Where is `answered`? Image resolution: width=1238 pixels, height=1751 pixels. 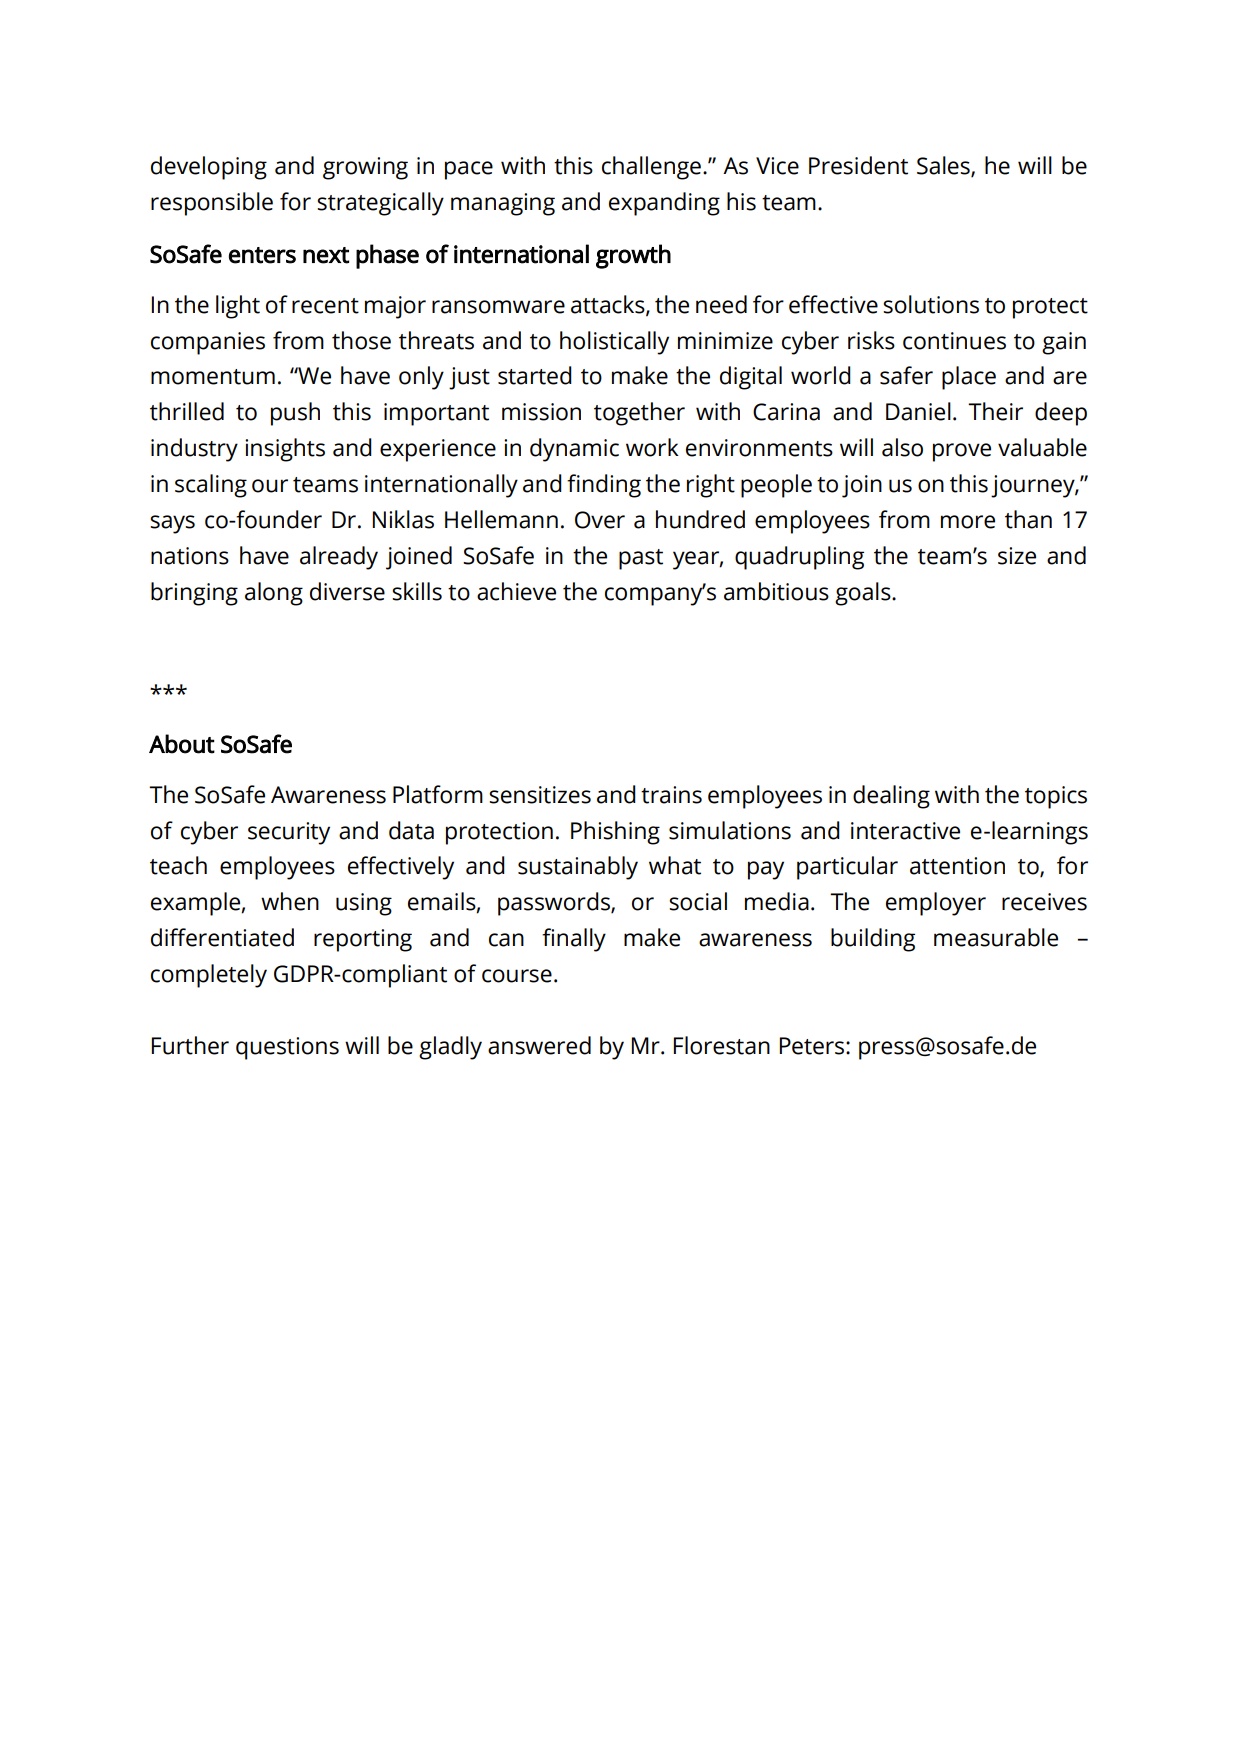 answered is located at coordinates (539, 1045).
